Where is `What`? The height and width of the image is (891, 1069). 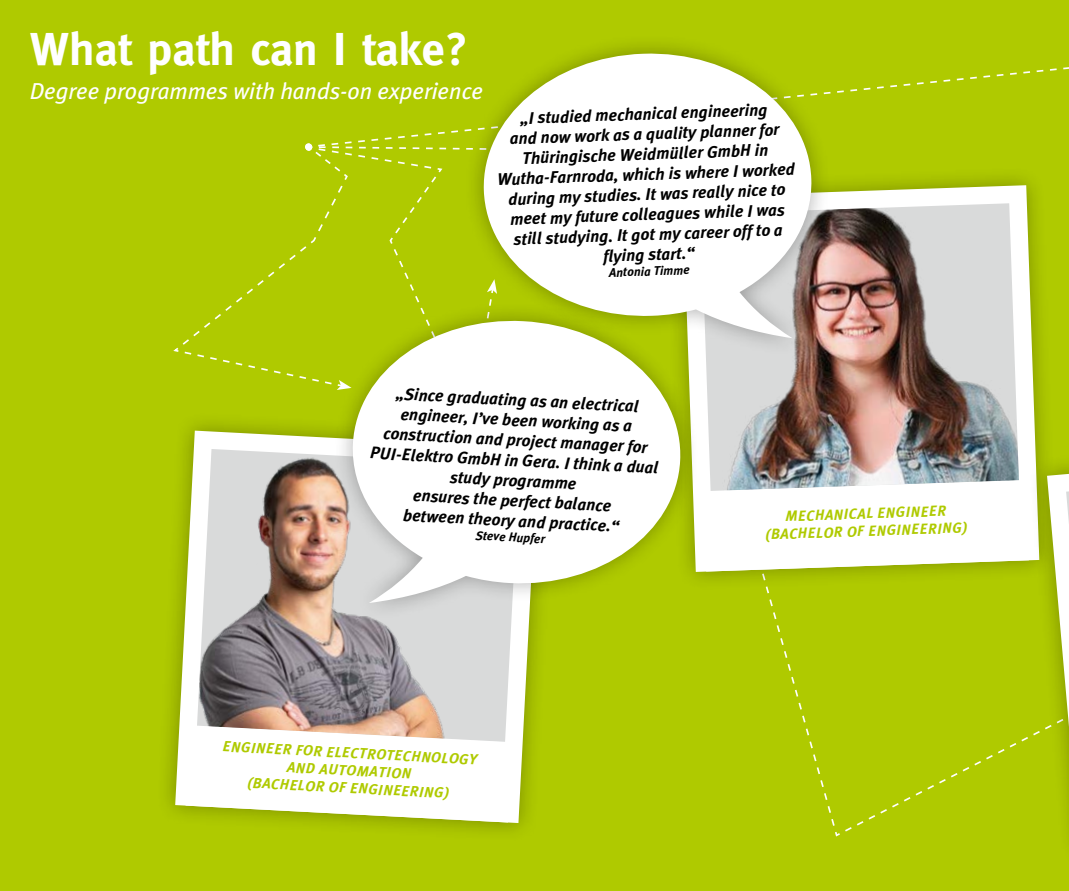 What is located at coordinates (81, 48).
